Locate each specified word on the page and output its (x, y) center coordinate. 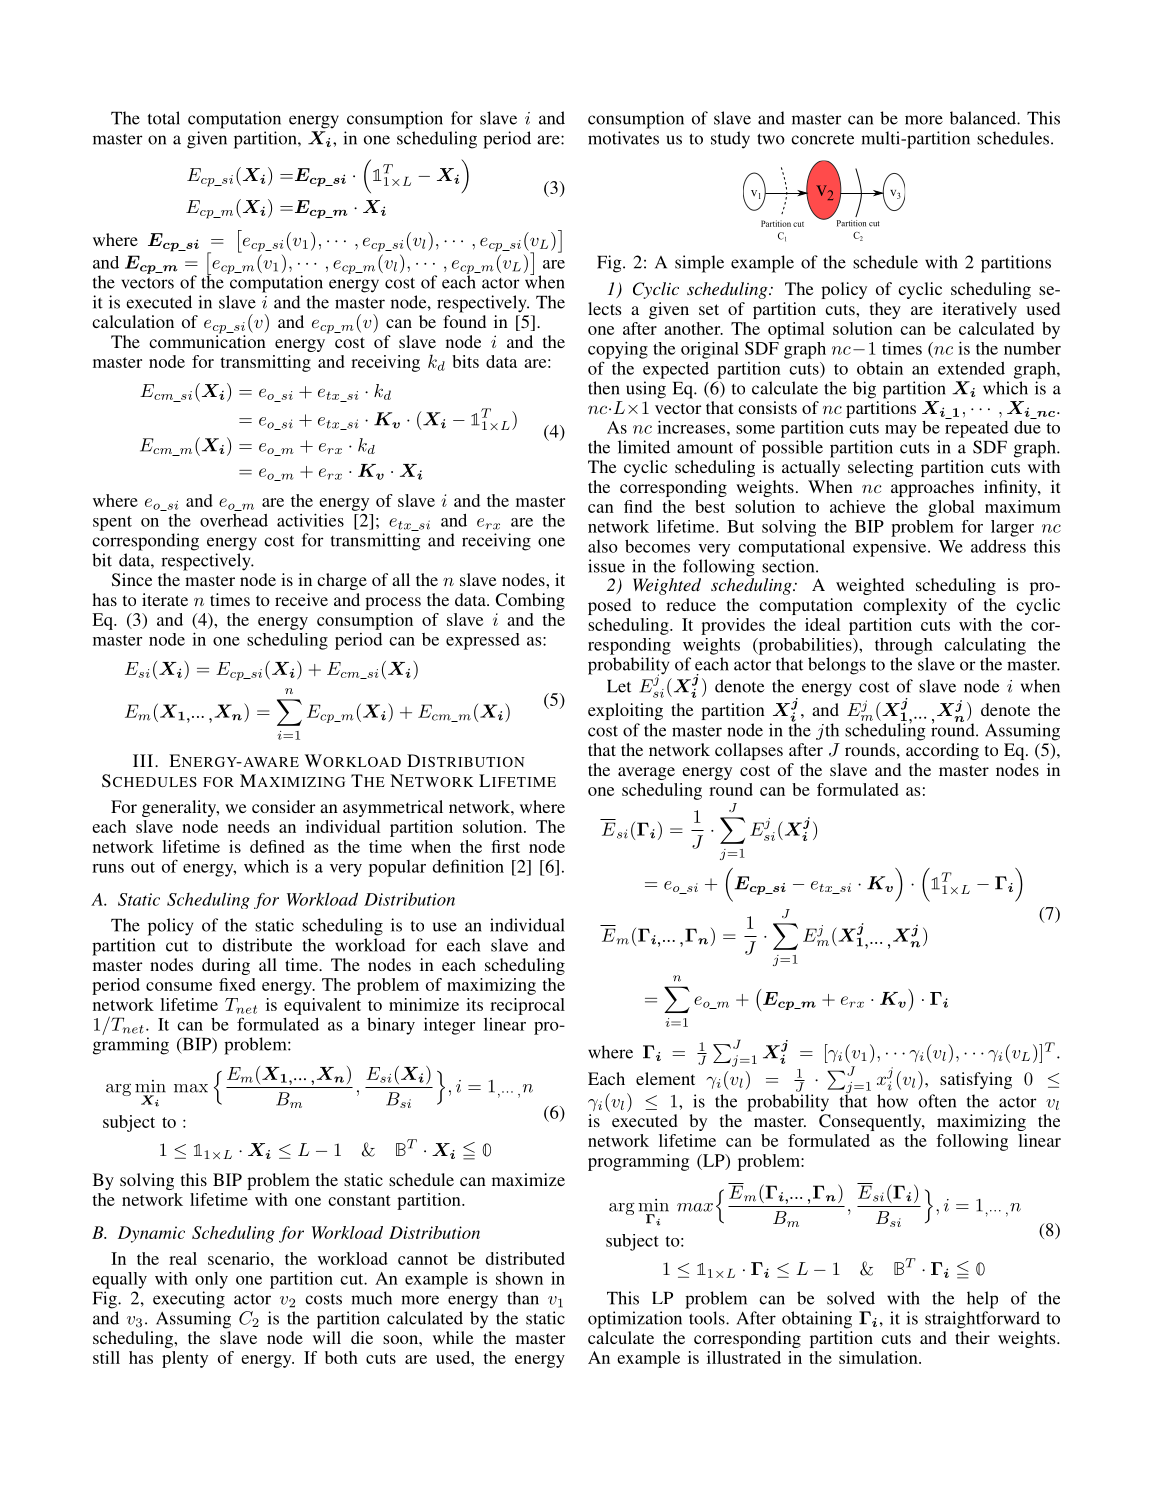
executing (189, 1300)
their (972, 1337)
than (523, 1298)
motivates (623, 138)
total (164, 118)
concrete (822, 139)
